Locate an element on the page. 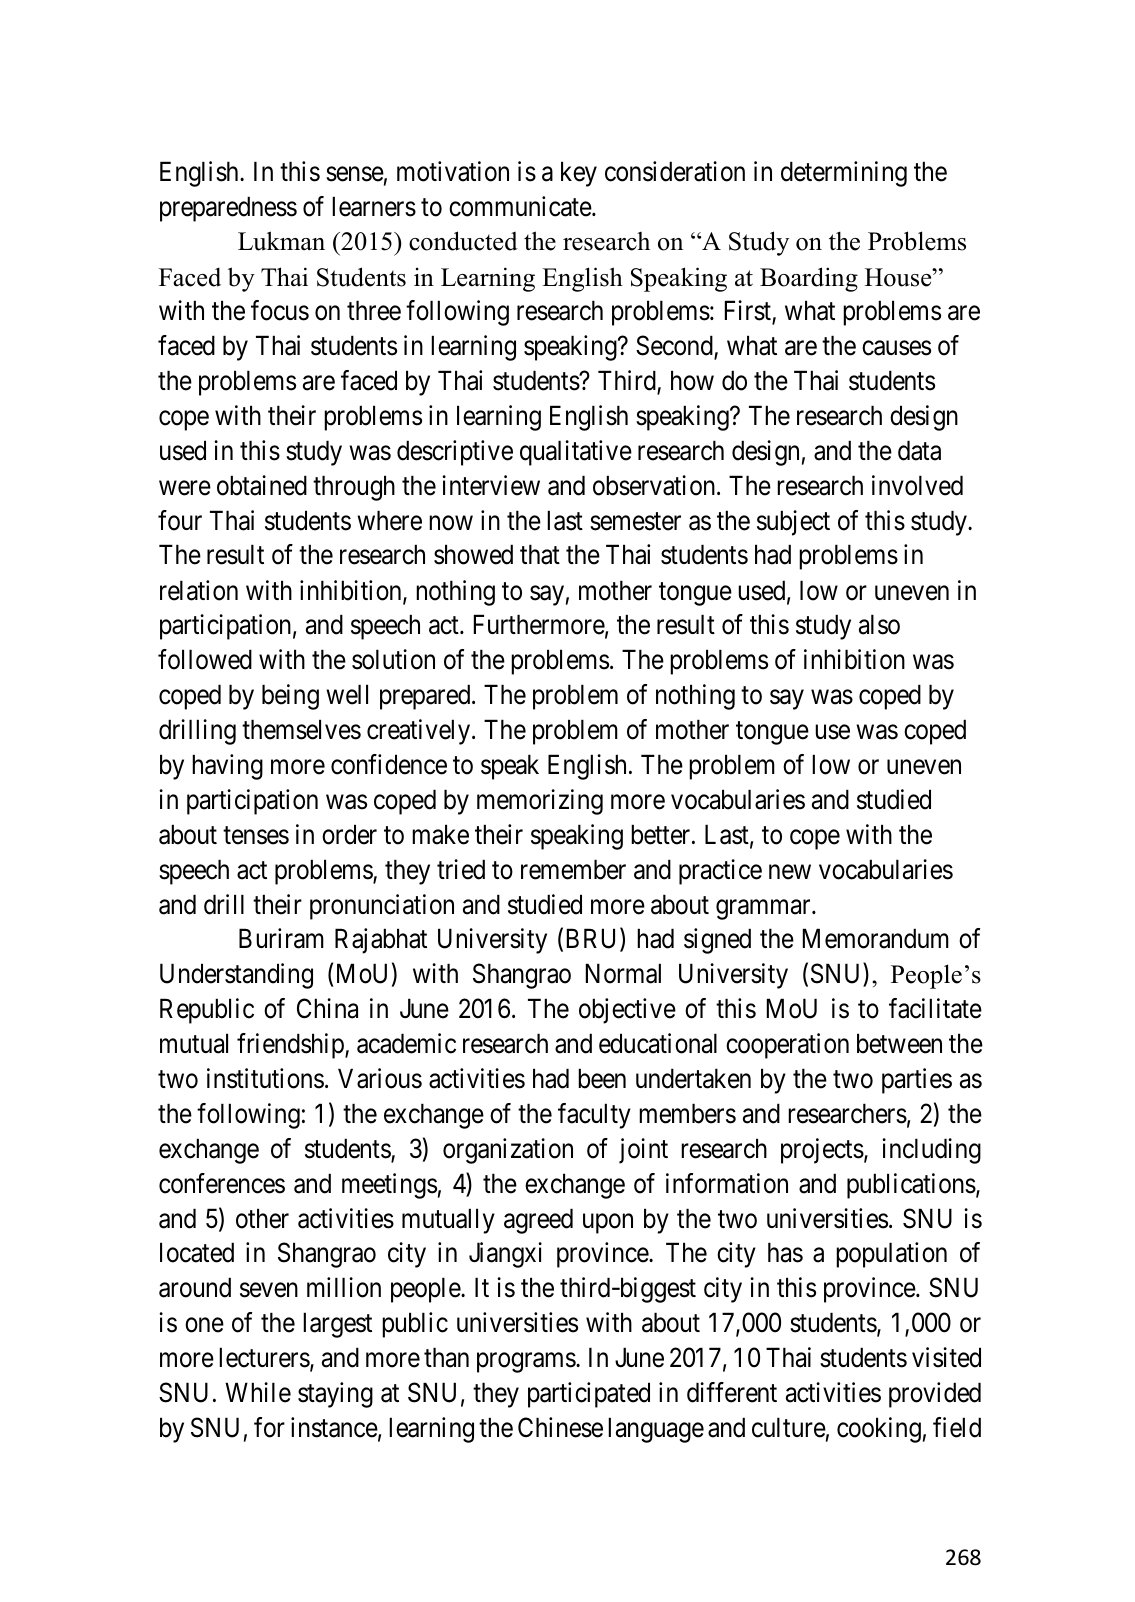 The width and height of the document is (1135, 1602). learners is located at coordinates (374, 206).
